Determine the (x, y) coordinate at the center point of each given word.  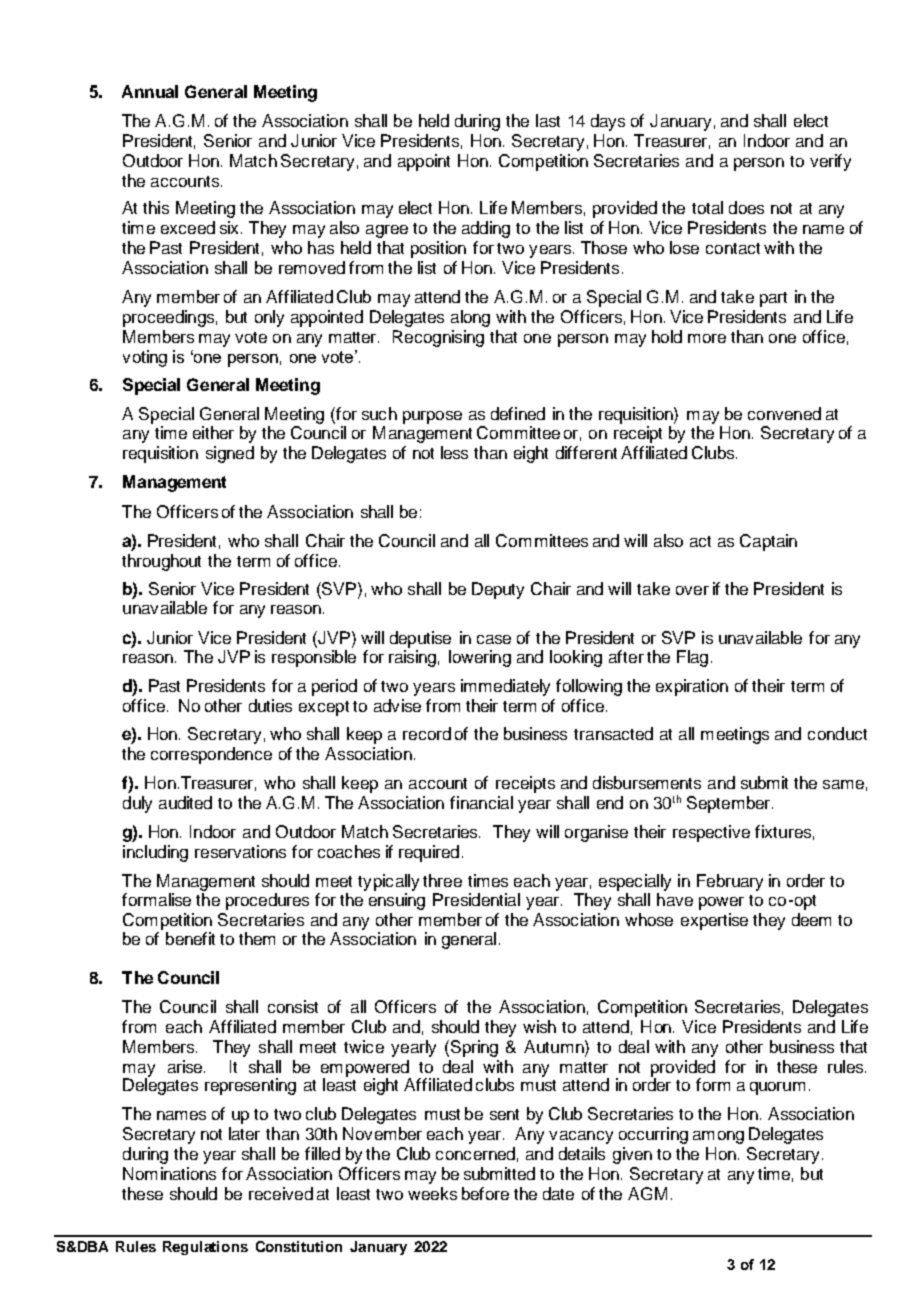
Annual (150, 91)
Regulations (205, 1248)
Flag (692, 658)
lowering (480, 658)
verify (830, 162)
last (548, 120)
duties (270, 705)
